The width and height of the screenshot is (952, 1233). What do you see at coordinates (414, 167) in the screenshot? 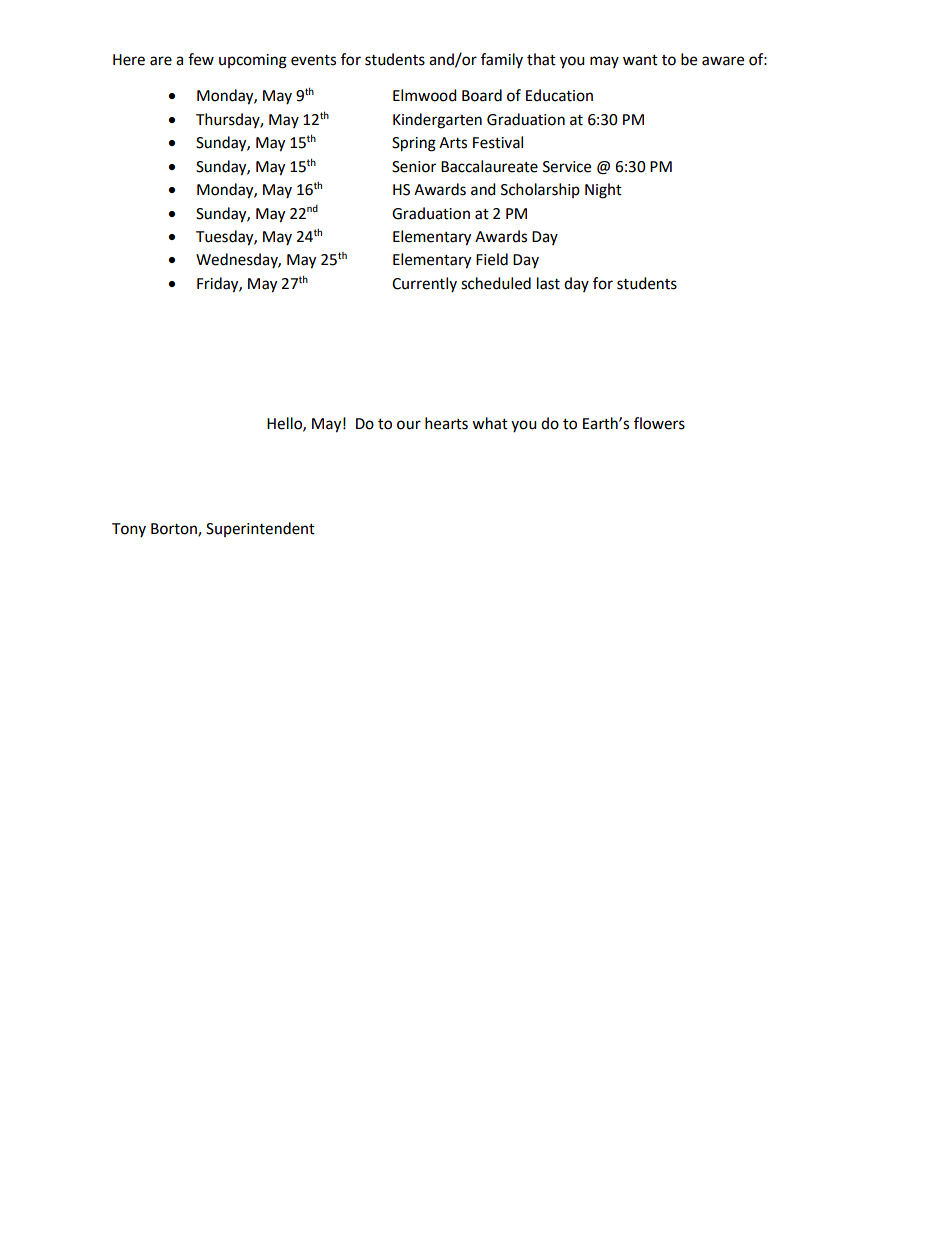
I see `Senior` at bounding box center [414, 167].
